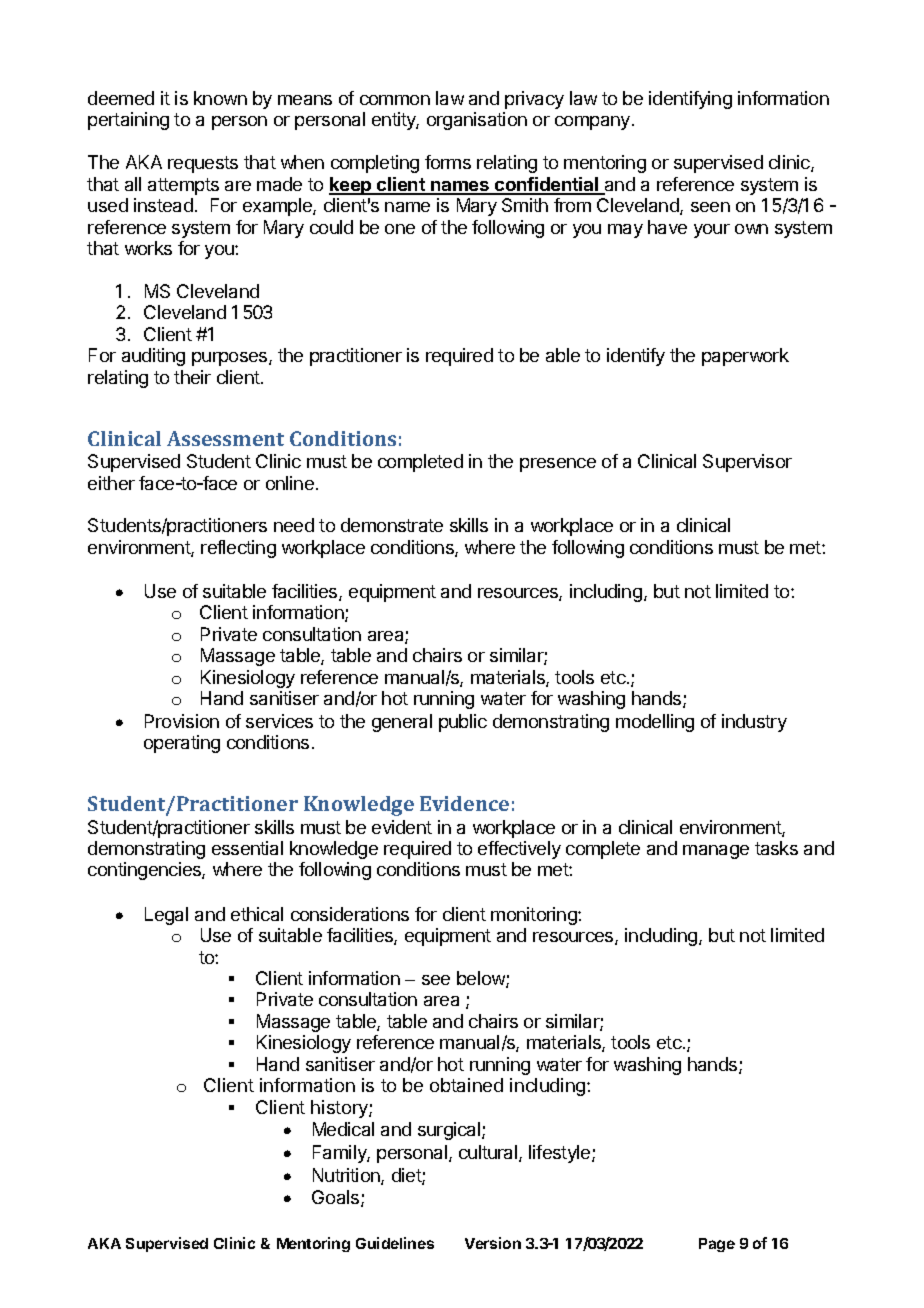 This screenshot has height=1308, width=924. I want to click on Goals, so click(337, 1198).
